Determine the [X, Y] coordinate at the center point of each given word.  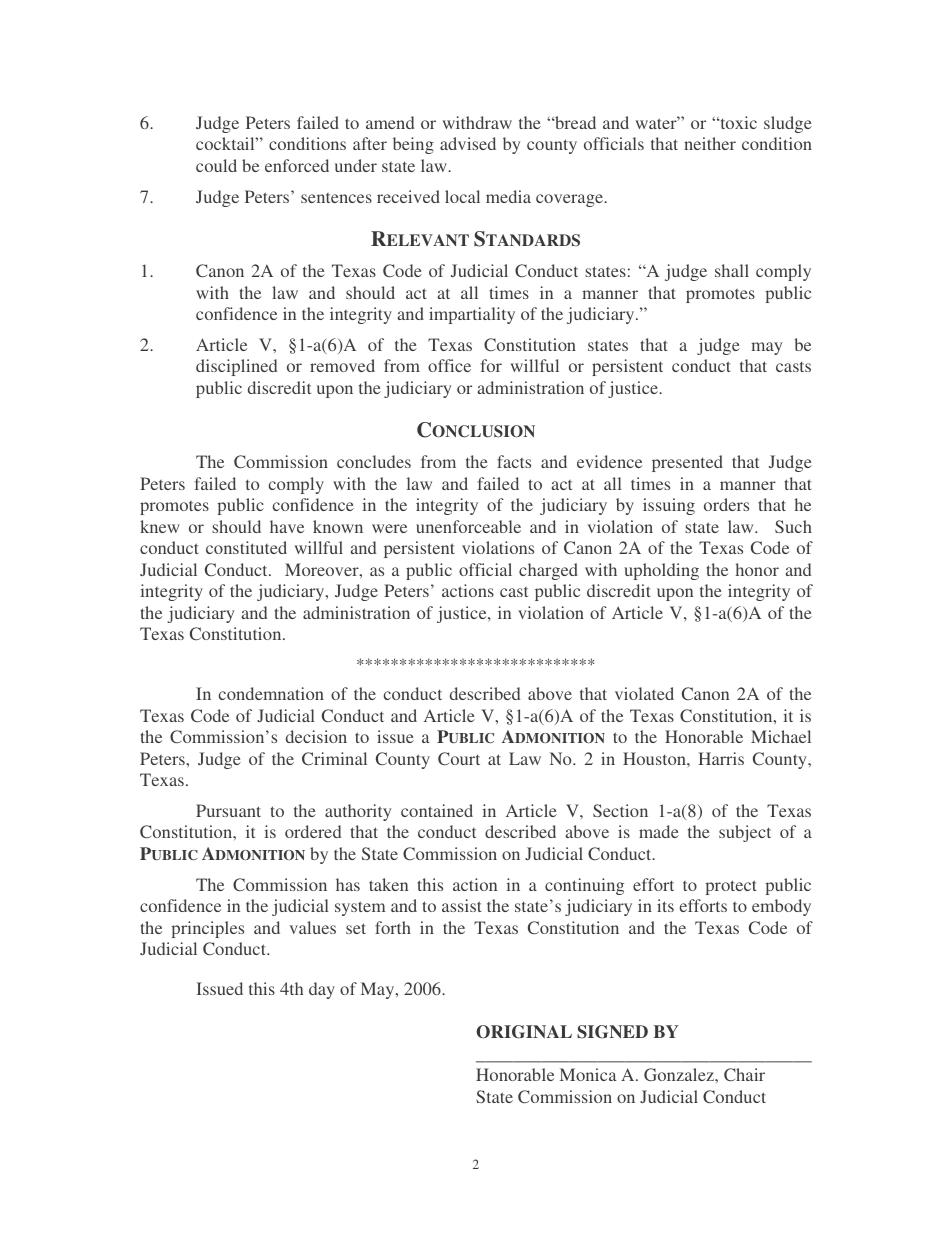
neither [710, 143]
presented [687, 463]
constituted [246, 547]
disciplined [236, 367]
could [216, 165]
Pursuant [228, 810]
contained [437, 810]
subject [745, 833]
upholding [661, 571]
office [449, 365]
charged [548, 571]
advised [468, 143]
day [322, 990]
